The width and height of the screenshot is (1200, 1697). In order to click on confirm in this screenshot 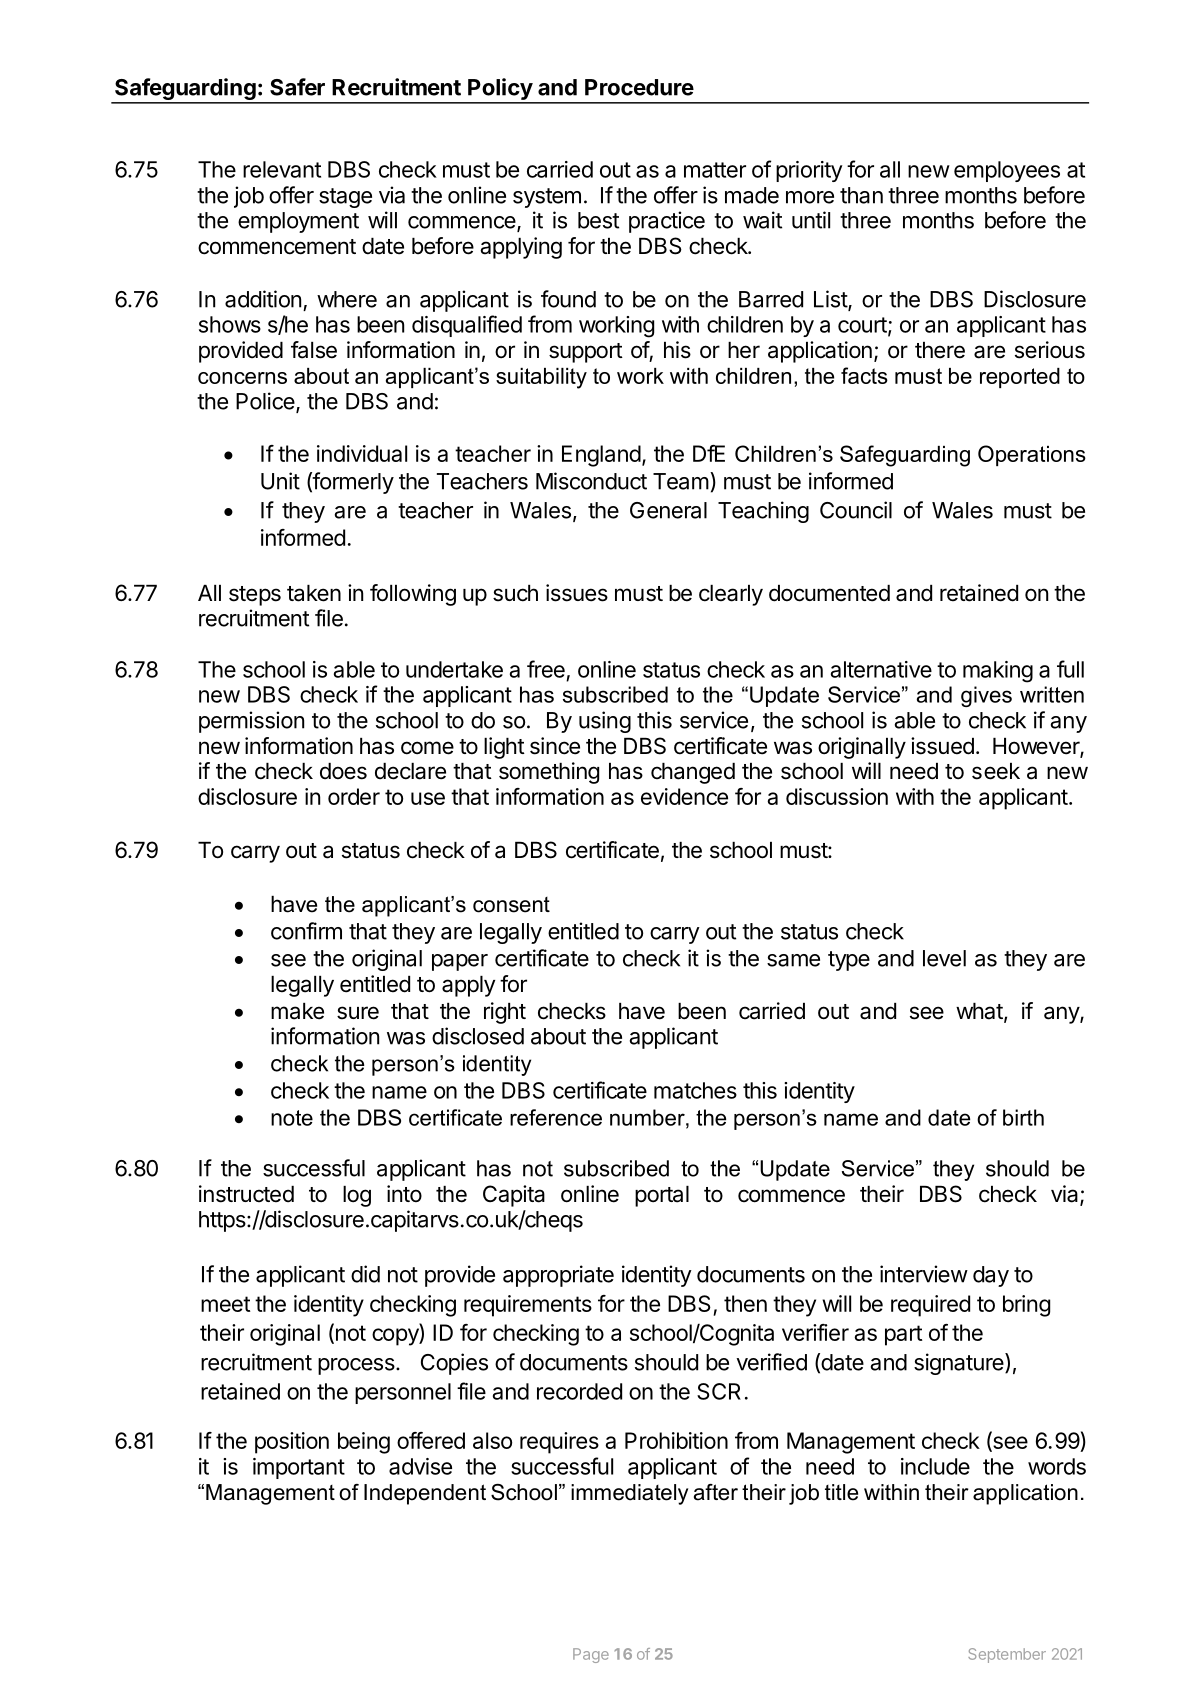, I will do `click(306, 931)`.
